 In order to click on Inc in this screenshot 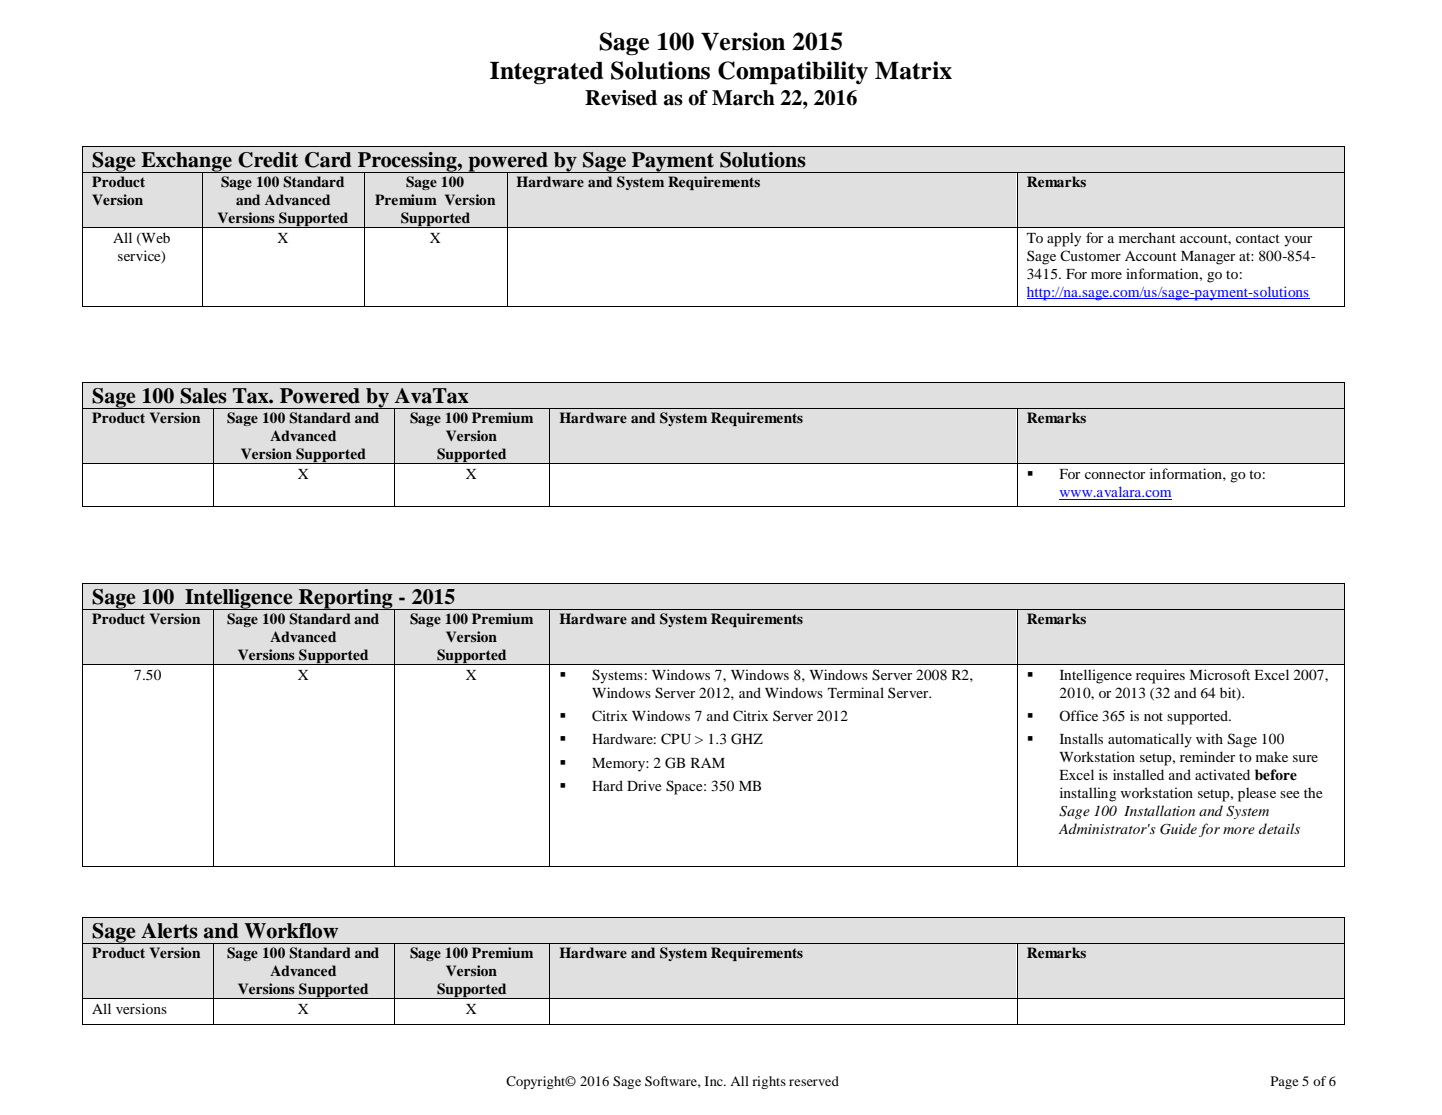, I will do `click(715, 1081)`.
